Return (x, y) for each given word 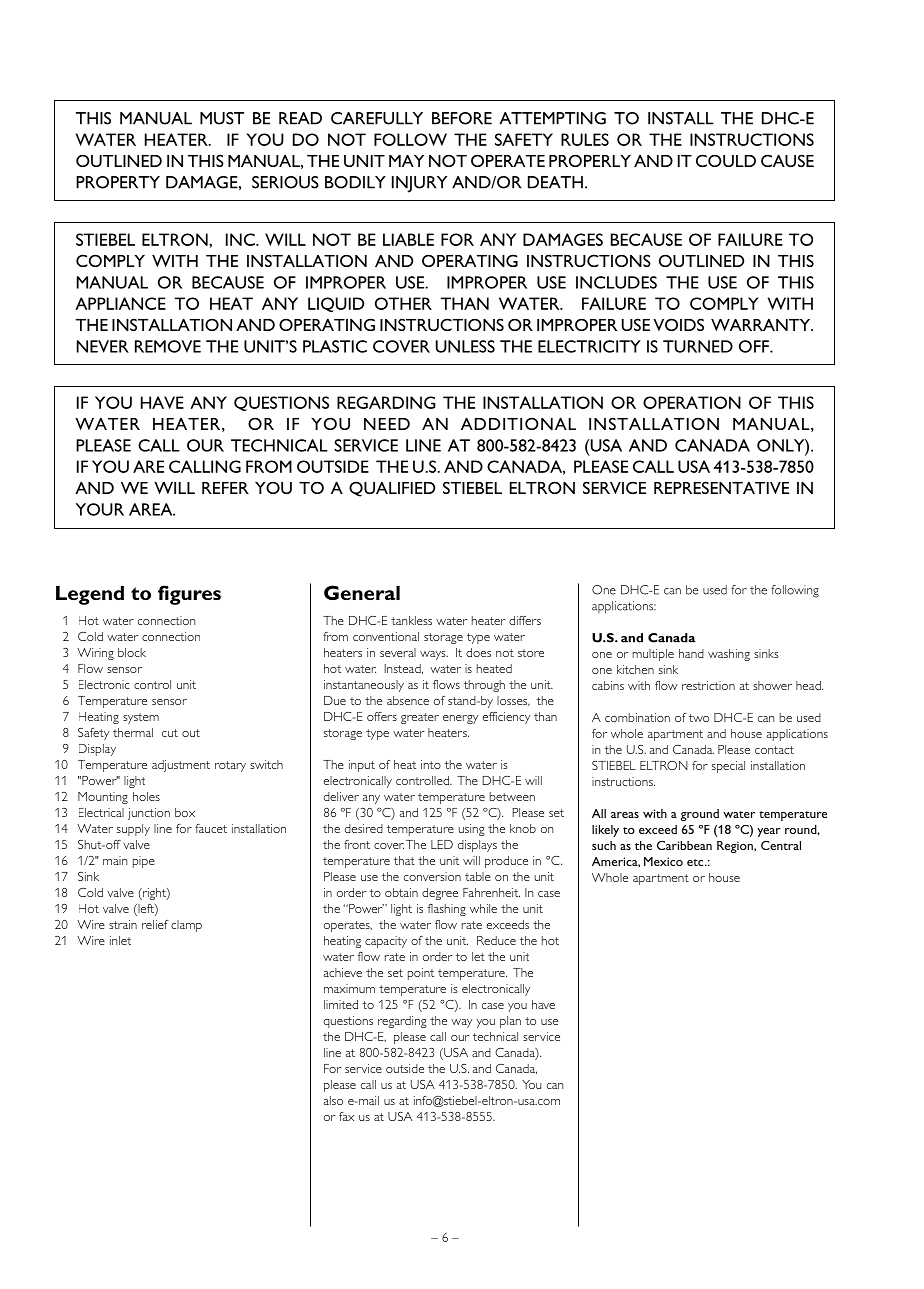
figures (189, 595)
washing (729, 655)
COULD (726, 160)
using (472, 830)
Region (736, 847)
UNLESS (465, 346)
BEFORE (462, 118)
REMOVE (168, 346)
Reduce (496, 940)
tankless (411, 620)
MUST (222, 118)
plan (510, 1022)
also (333, 1100)
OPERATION (692, 402)
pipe (144, 862)
